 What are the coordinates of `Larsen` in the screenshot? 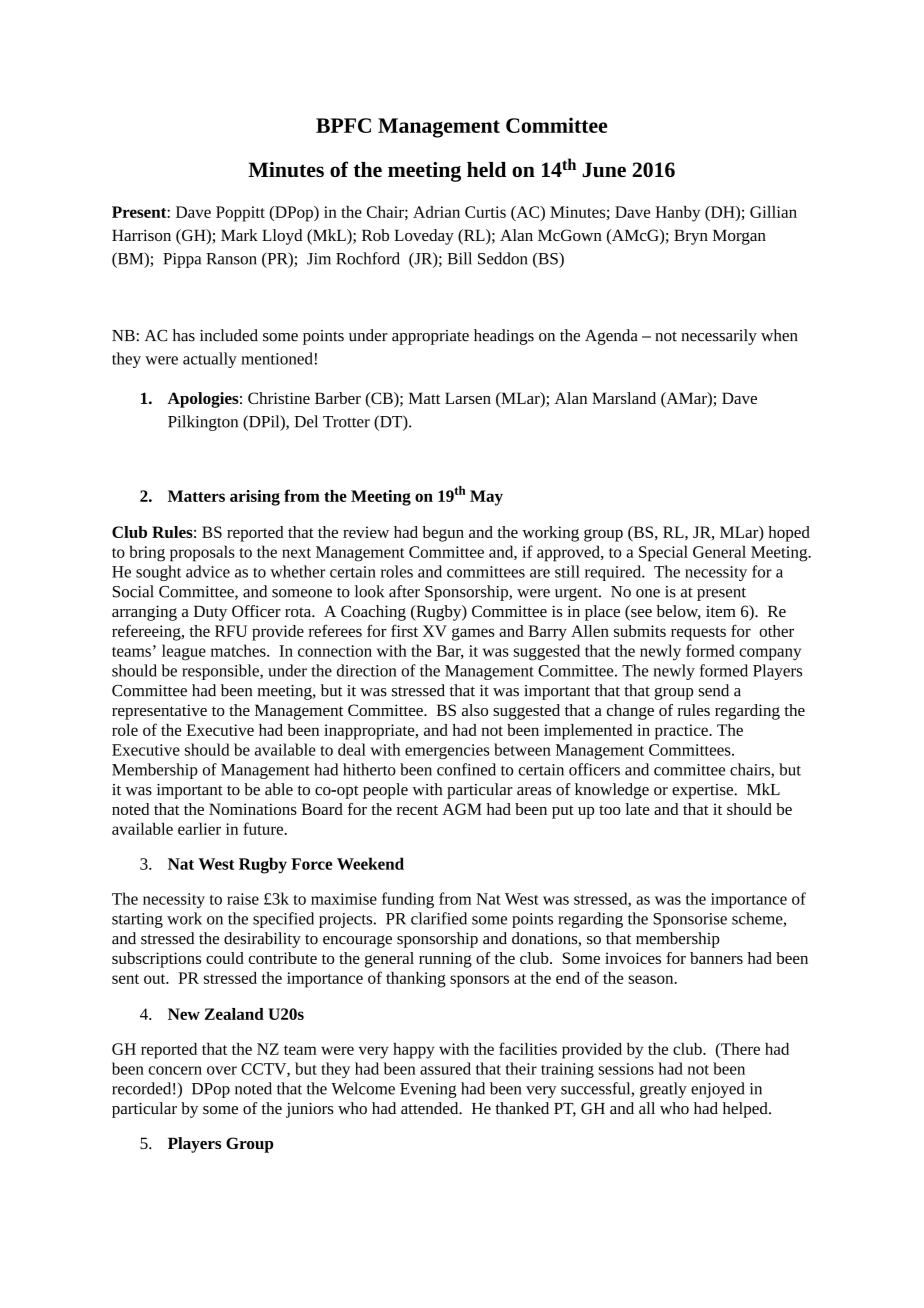 It's located at (468, 398).
